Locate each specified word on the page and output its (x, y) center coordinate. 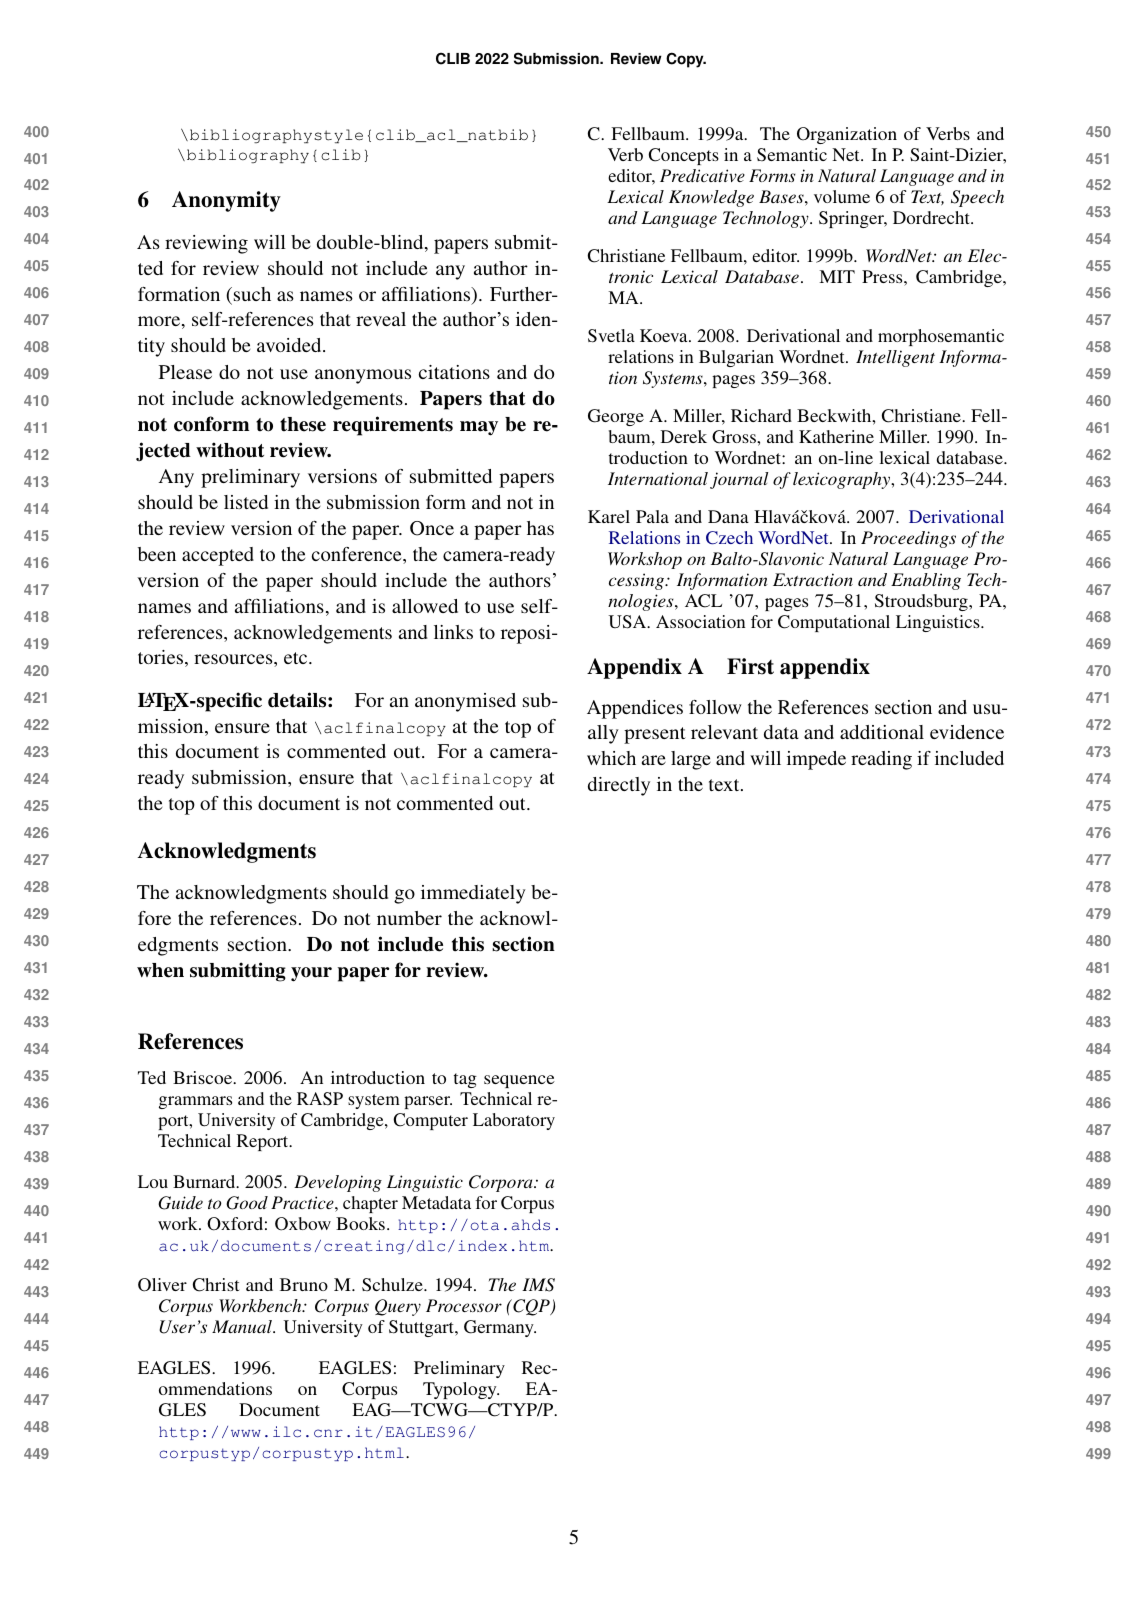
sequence (519, 1081)
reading (881, 760)
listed (246, 502)
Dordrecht (932, 217)
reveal (381, 319)
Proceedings (908, 539)
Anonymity (226, 201)
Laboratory (514, 1121)
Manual (243, 1326)
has (540, 528)
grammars (195, 1102)
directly (619, 786)
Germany (500, 1328)
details (298, 700)
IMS (538, 1285)
